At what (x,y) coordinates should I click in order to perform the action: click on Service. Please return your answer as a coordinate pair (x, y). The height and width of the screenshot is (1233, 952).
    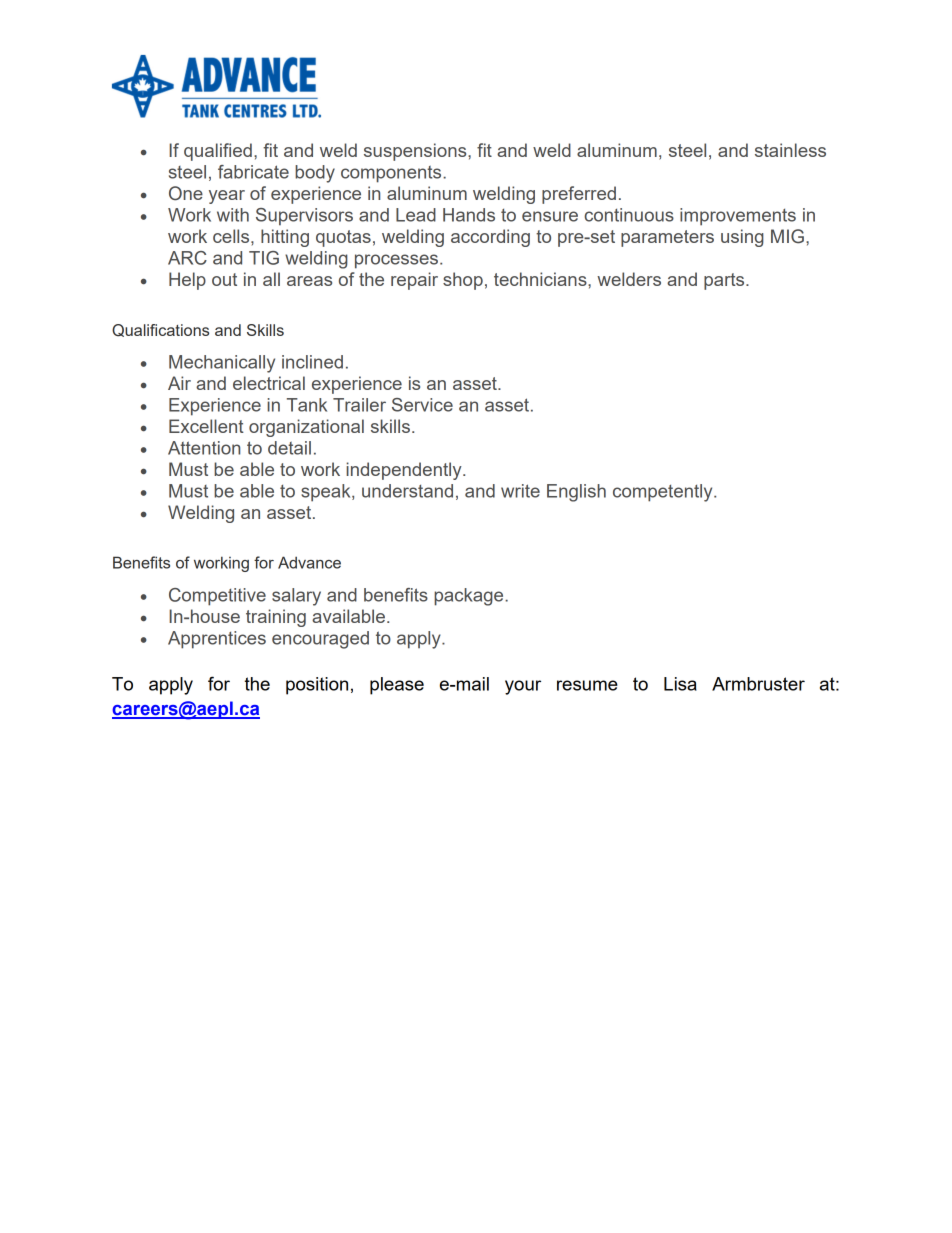
    Looking at the image, I should click on (422, 405).
